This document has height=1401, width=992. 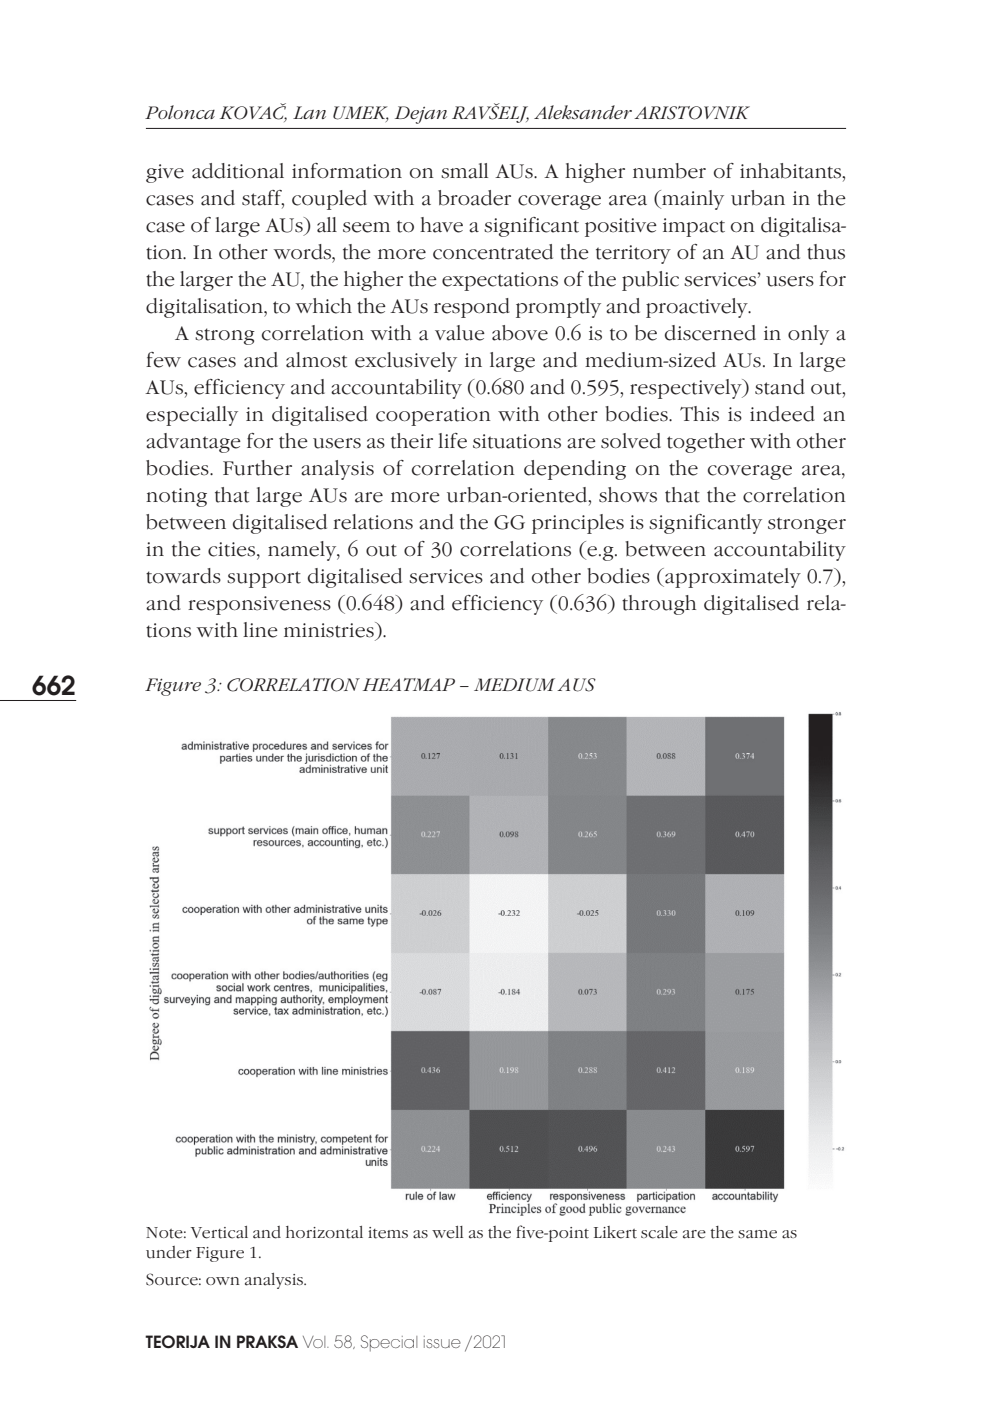 What do you see at coordinates (757, 1234) in the document?
I see `same` at bounding box center [757, 1234].
